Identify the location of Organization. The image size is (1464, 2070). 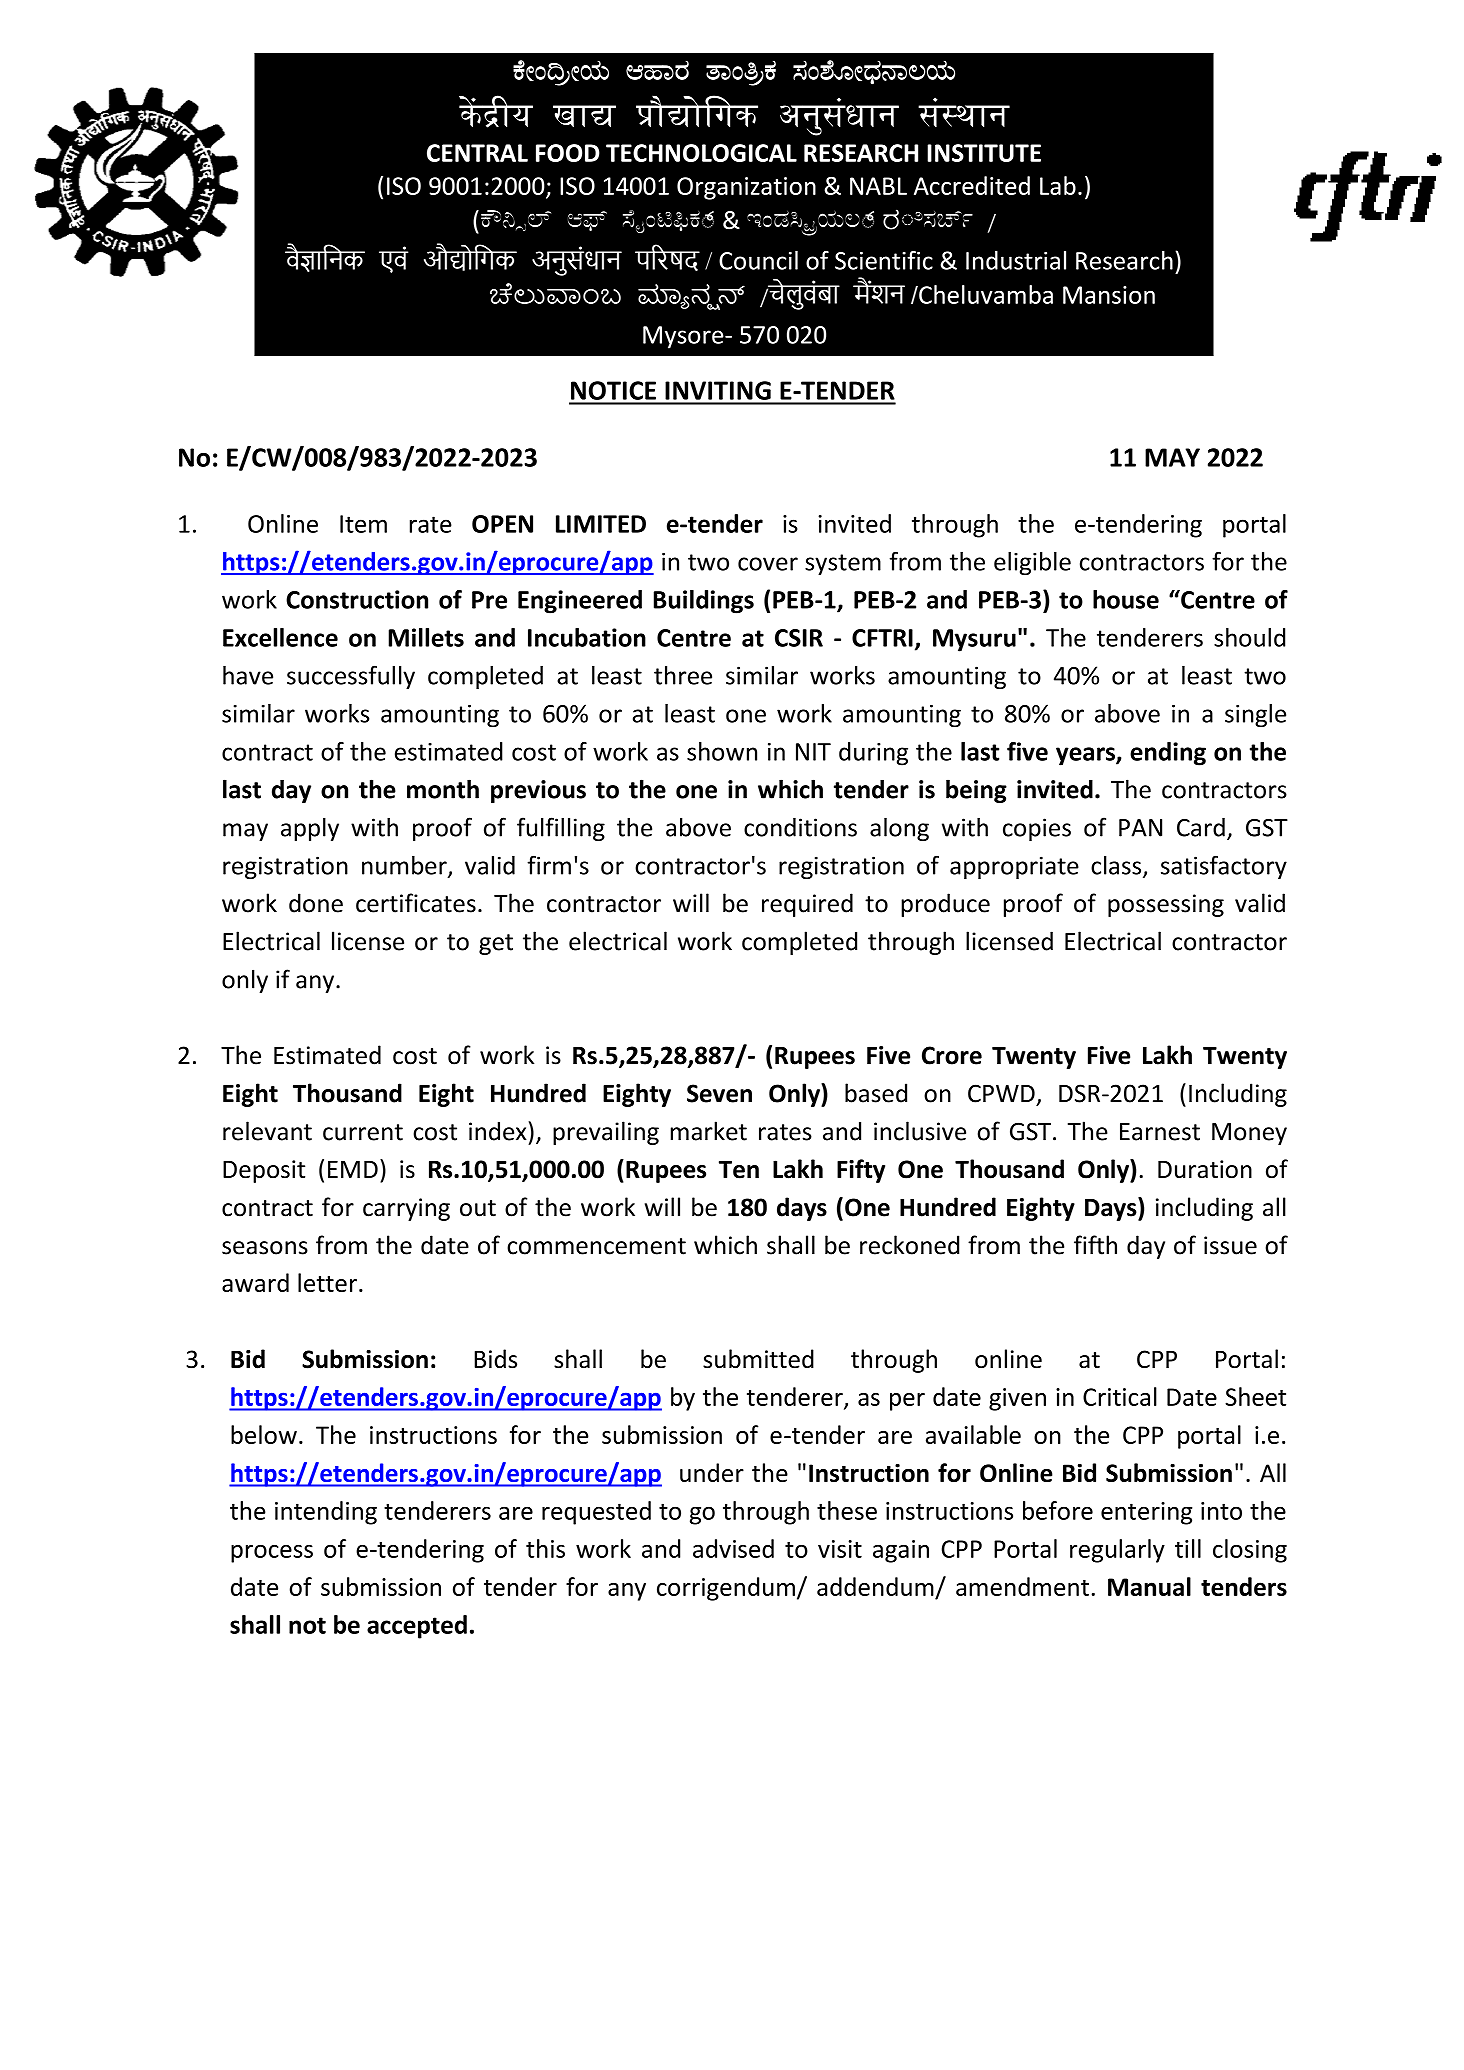
(746, 188).
